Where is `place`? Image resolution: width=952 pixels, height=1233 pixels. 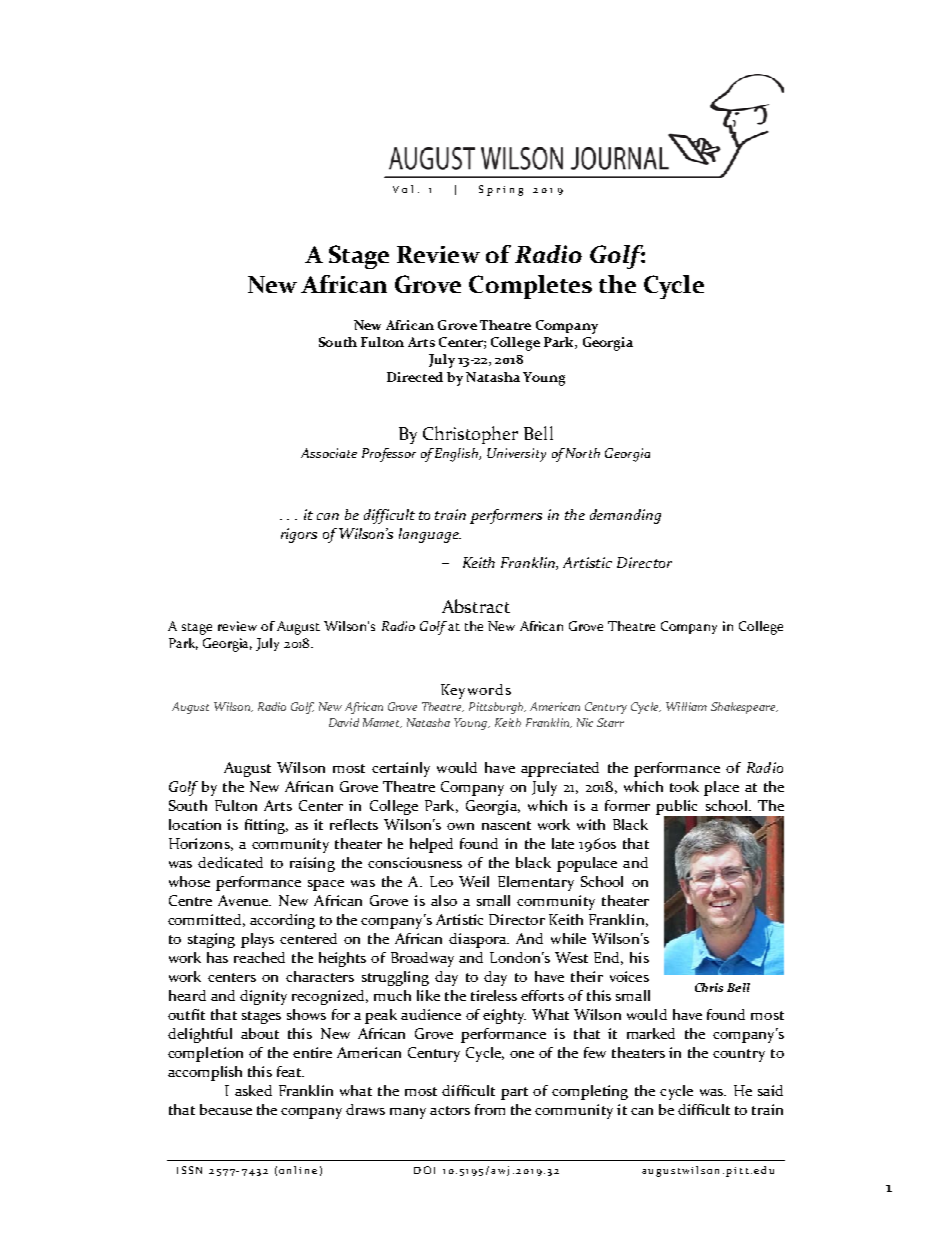
place is located at coordinates (721, 788).
